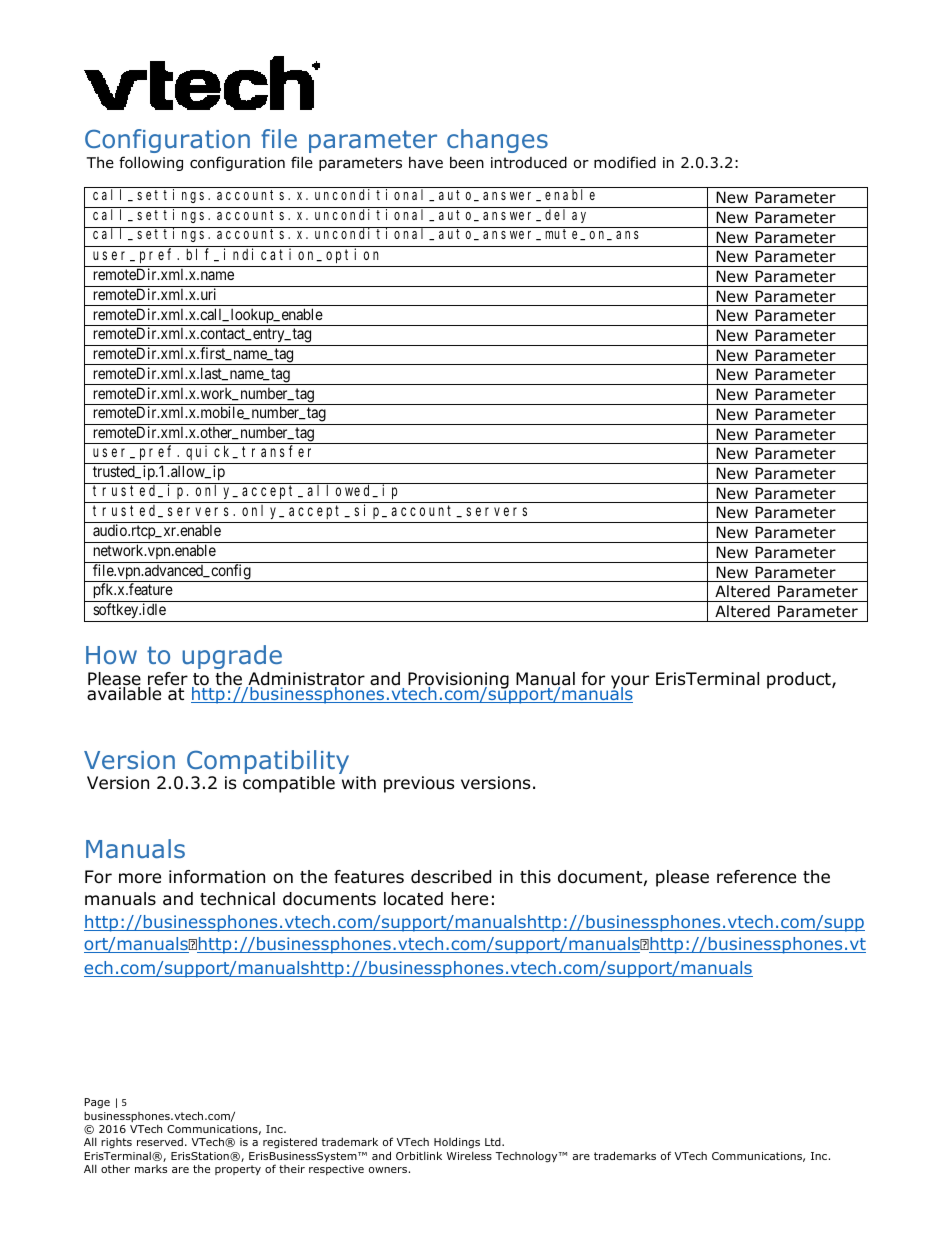  What do you see at coordinates (535, 876) in the screenshot?
I see `this` at bounding box center [535, 876].
